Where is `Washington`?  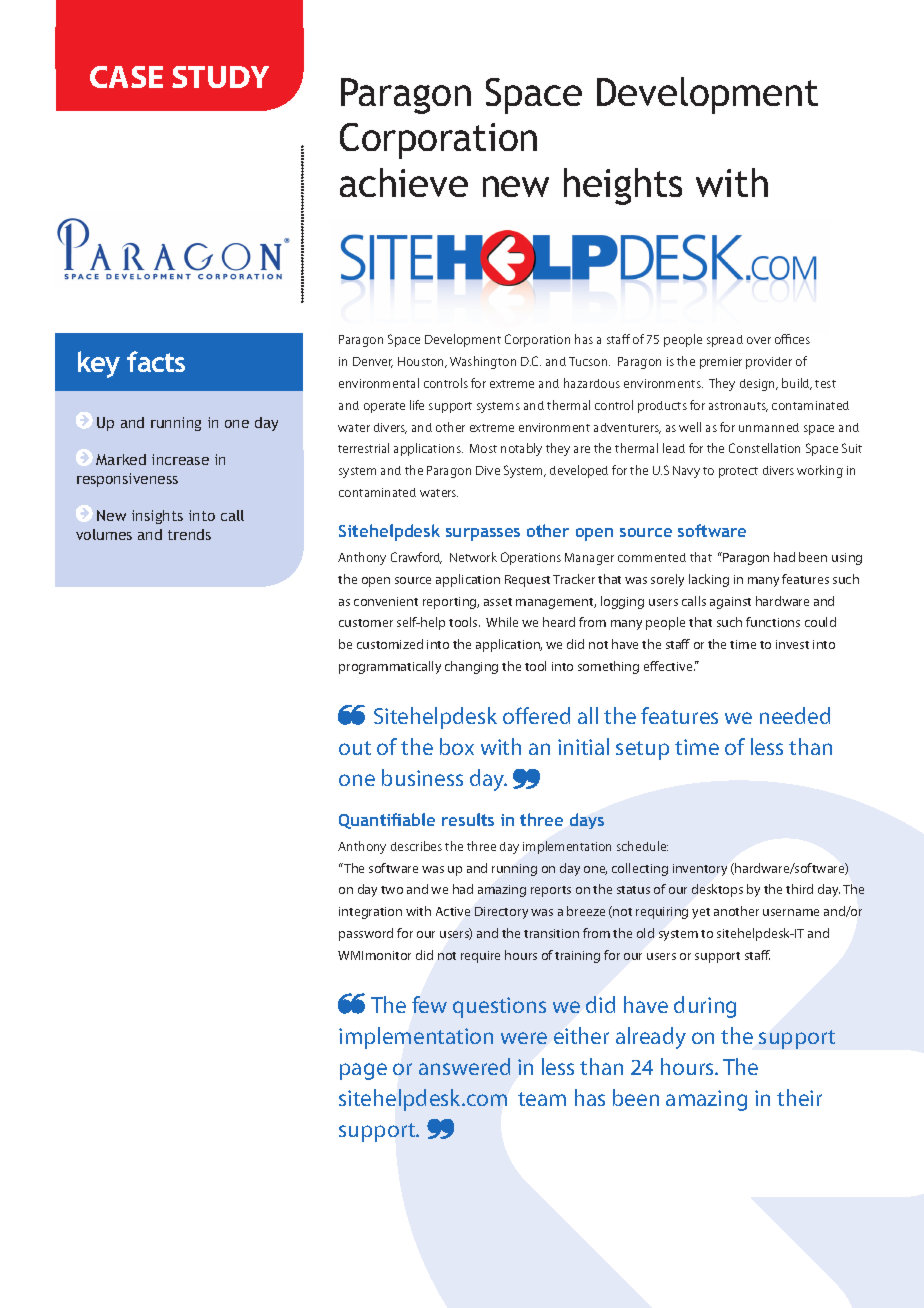 Washington is located at coordinates (483, 362).
